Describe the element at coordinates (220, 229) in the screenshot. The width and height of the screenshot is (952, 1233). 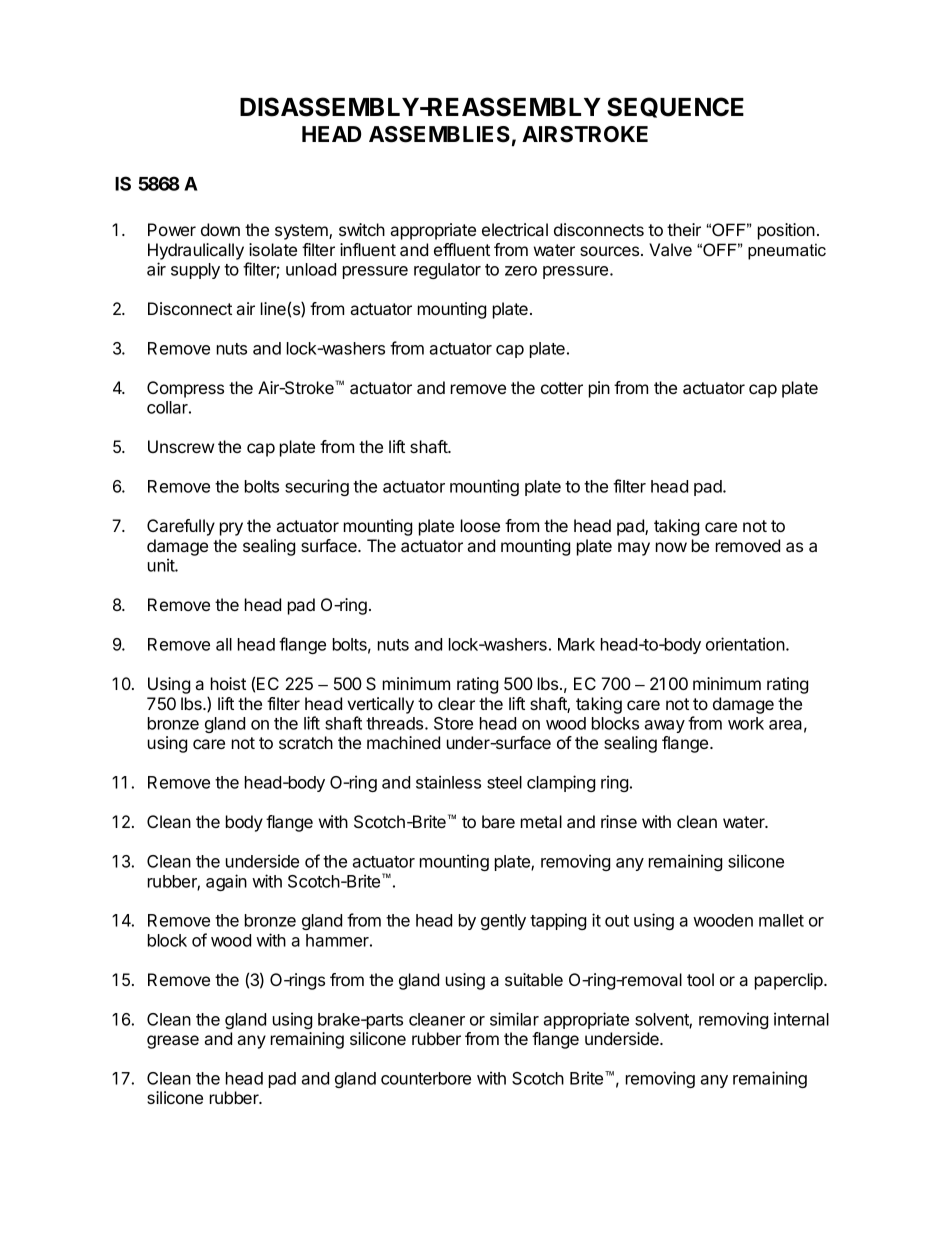
I see `down` at that location.
